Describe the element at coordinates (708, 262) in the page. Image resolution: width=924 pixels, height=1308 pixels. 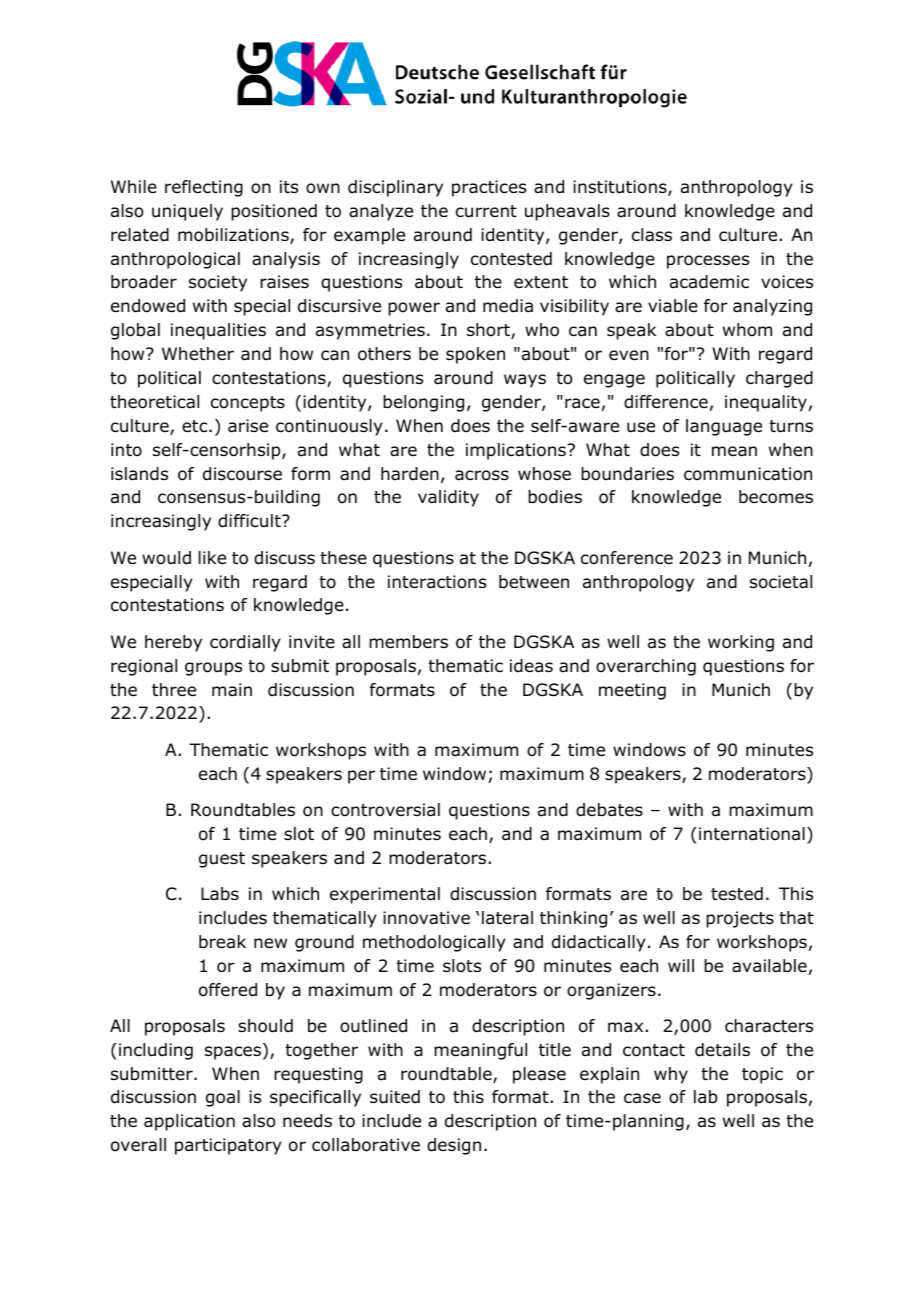
I see `processes` at that location.
